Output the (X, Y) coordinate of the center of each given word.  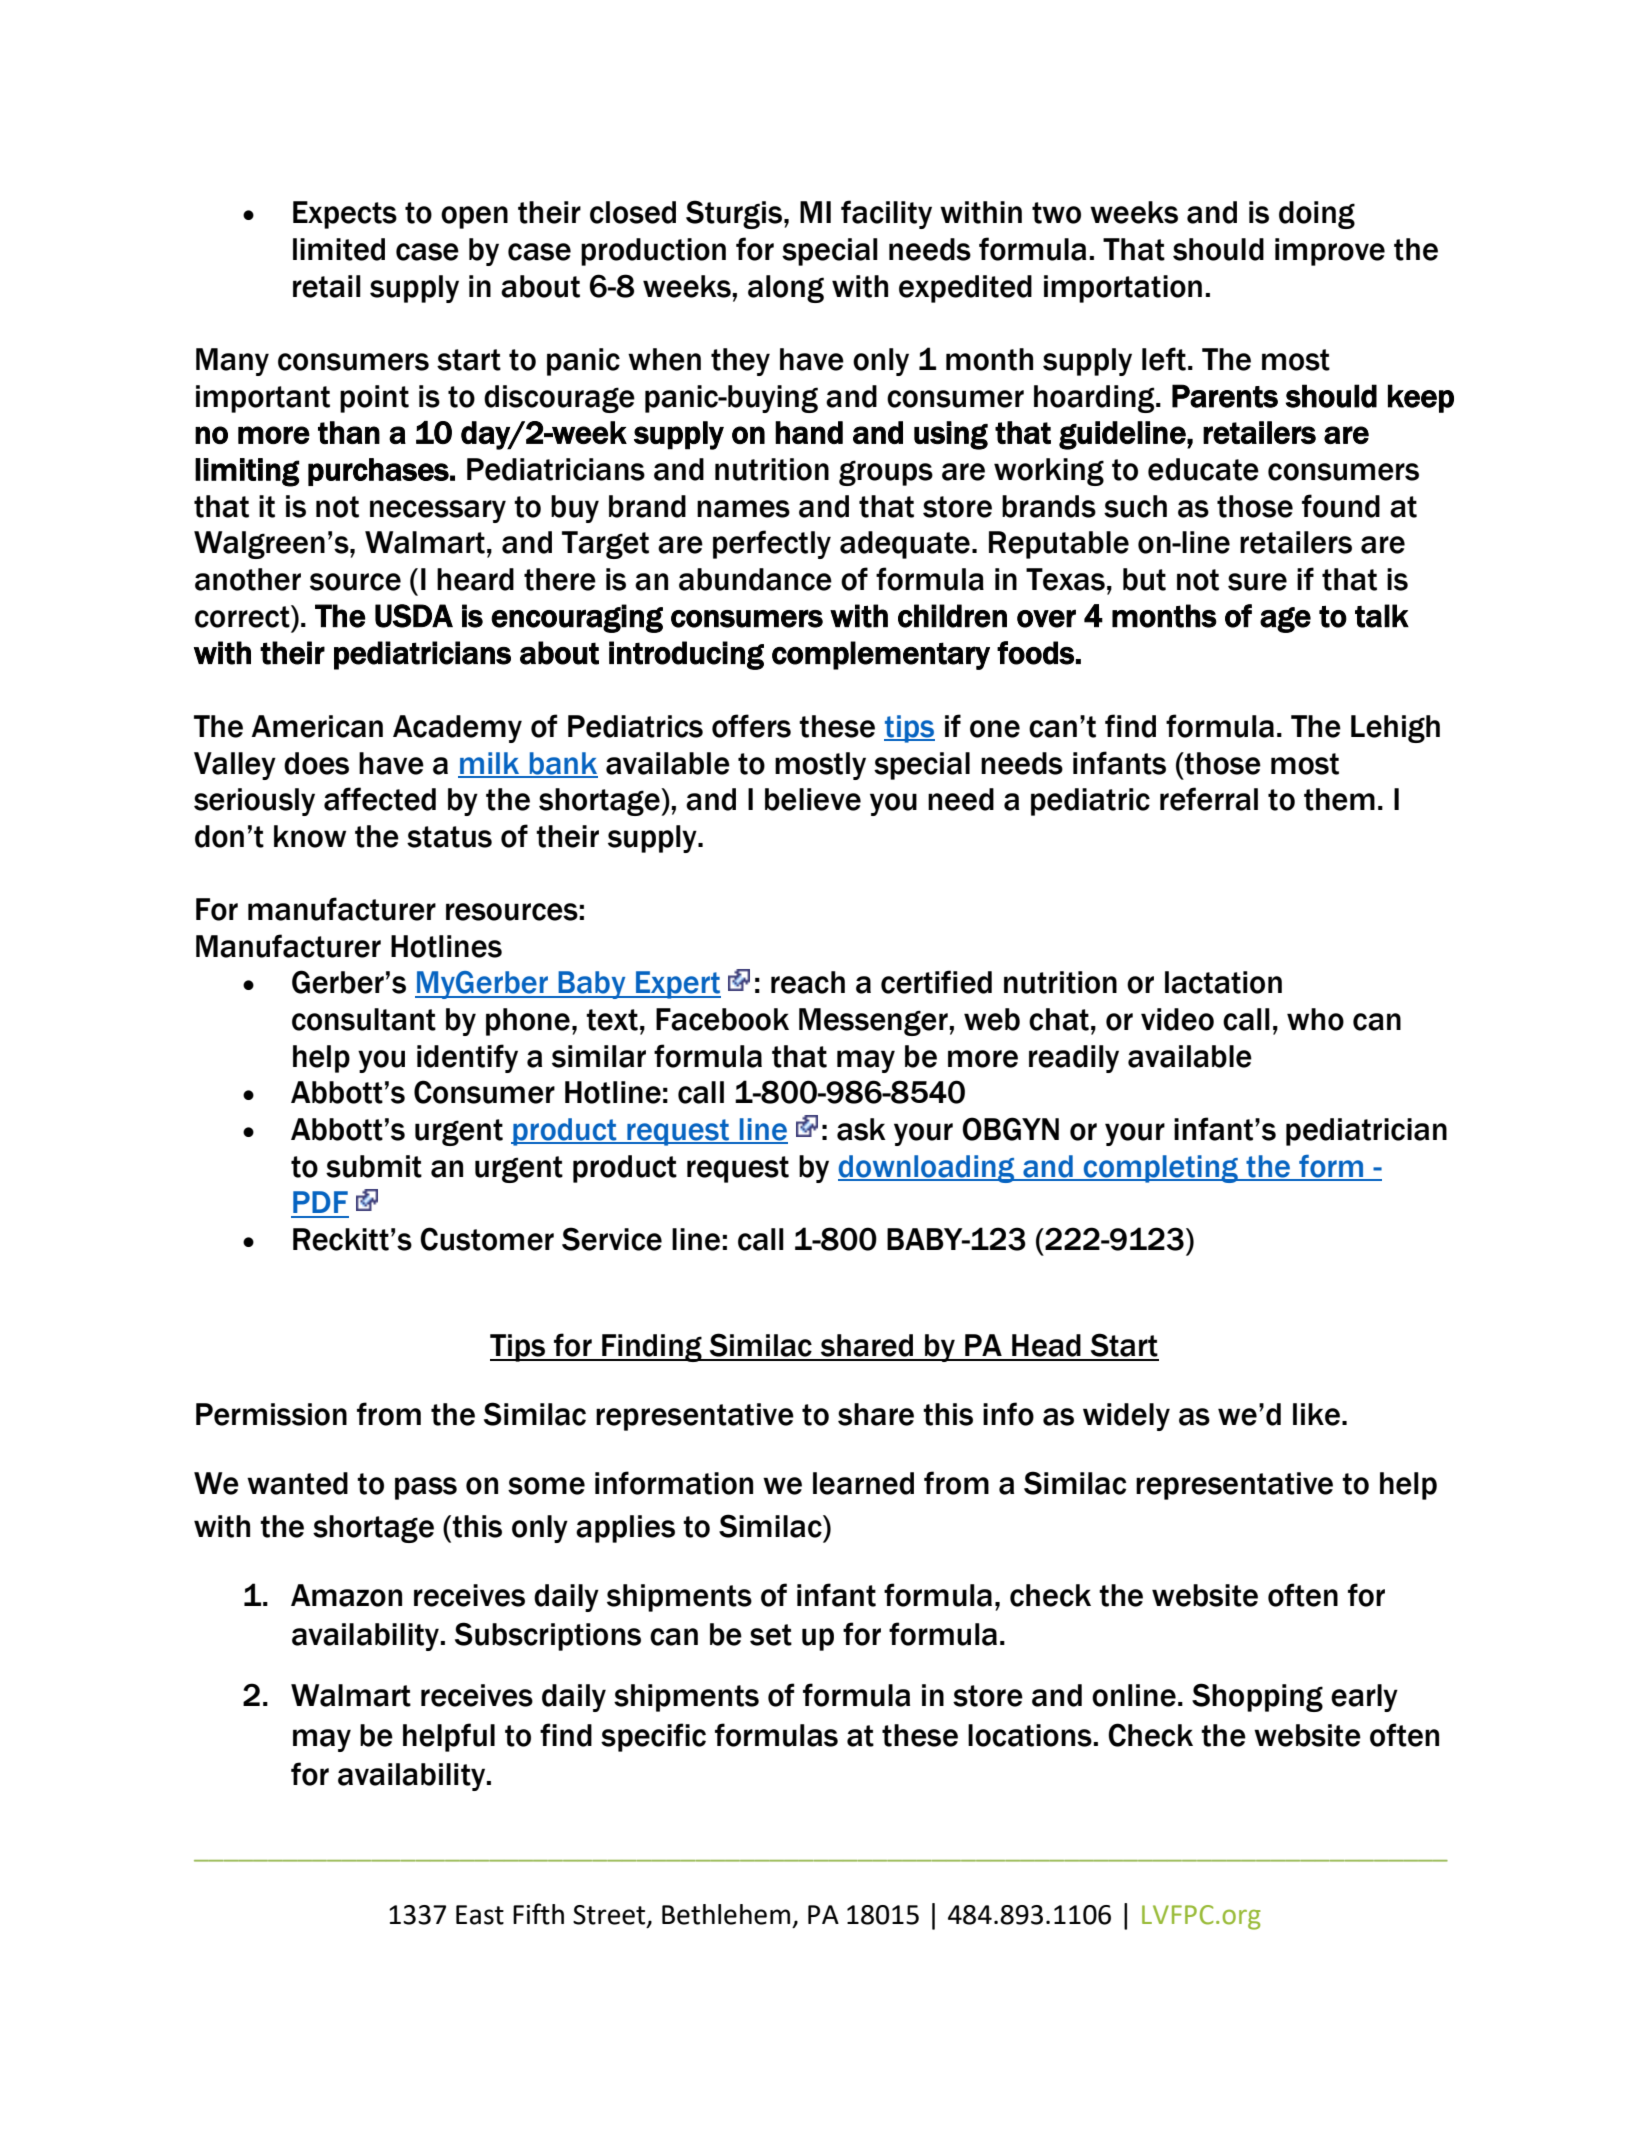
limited (339, 249)
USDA (414, 616)
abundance (755, 579)
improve (1330, 252)
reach (808, 982)
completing (1161, 1169)
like (1316, 1414)
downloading (927, 1169)
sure (1257, 582)
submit (374, 1166)
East (480, 1915)
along (786, 289)
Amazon (346, 1595)
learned (863, 1483)
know (310, 836)
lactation (1223, 982)
